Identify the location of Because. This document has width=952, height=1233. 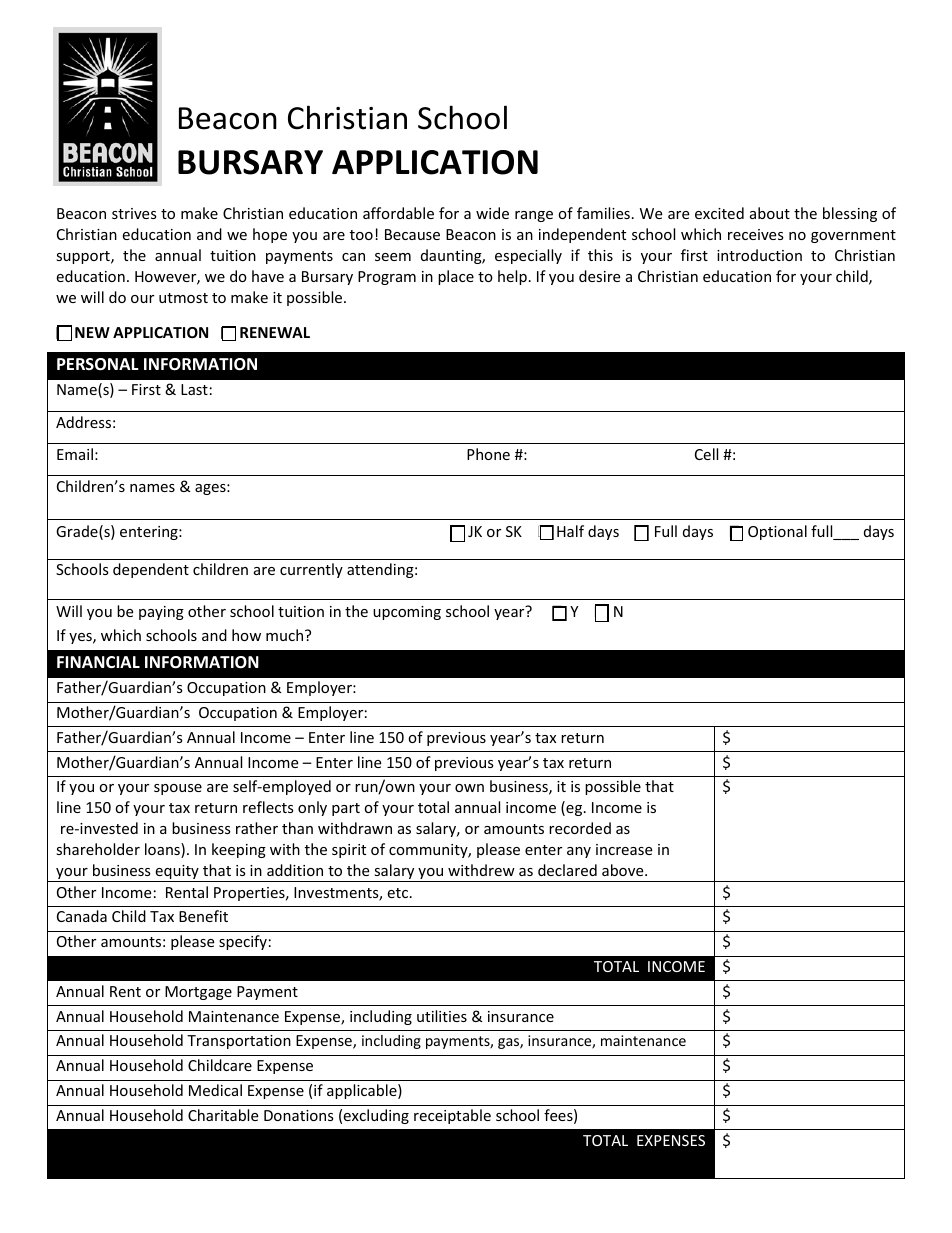
(412, 234).
